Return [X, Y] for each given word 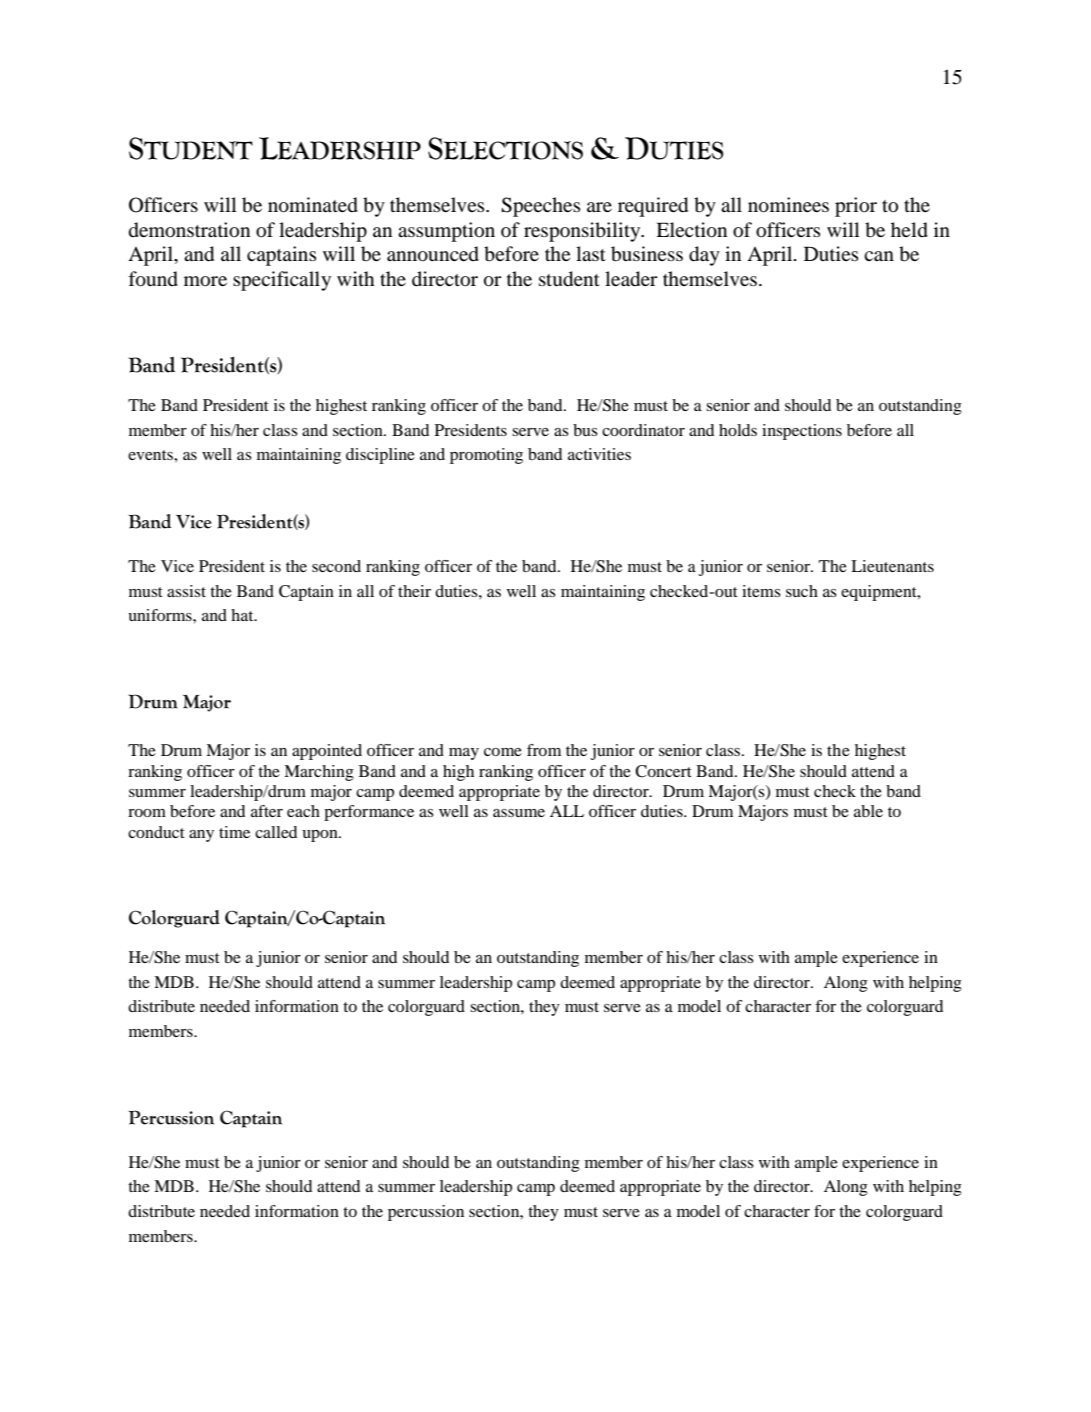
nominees [788, 205]
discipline [380, 456]
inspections [802, 432]
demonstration [189, 230]
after [267, 811]
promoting [486, 456]
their [414, 591]
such [802, 591]
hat [243, 615]
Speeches [541, 207]
